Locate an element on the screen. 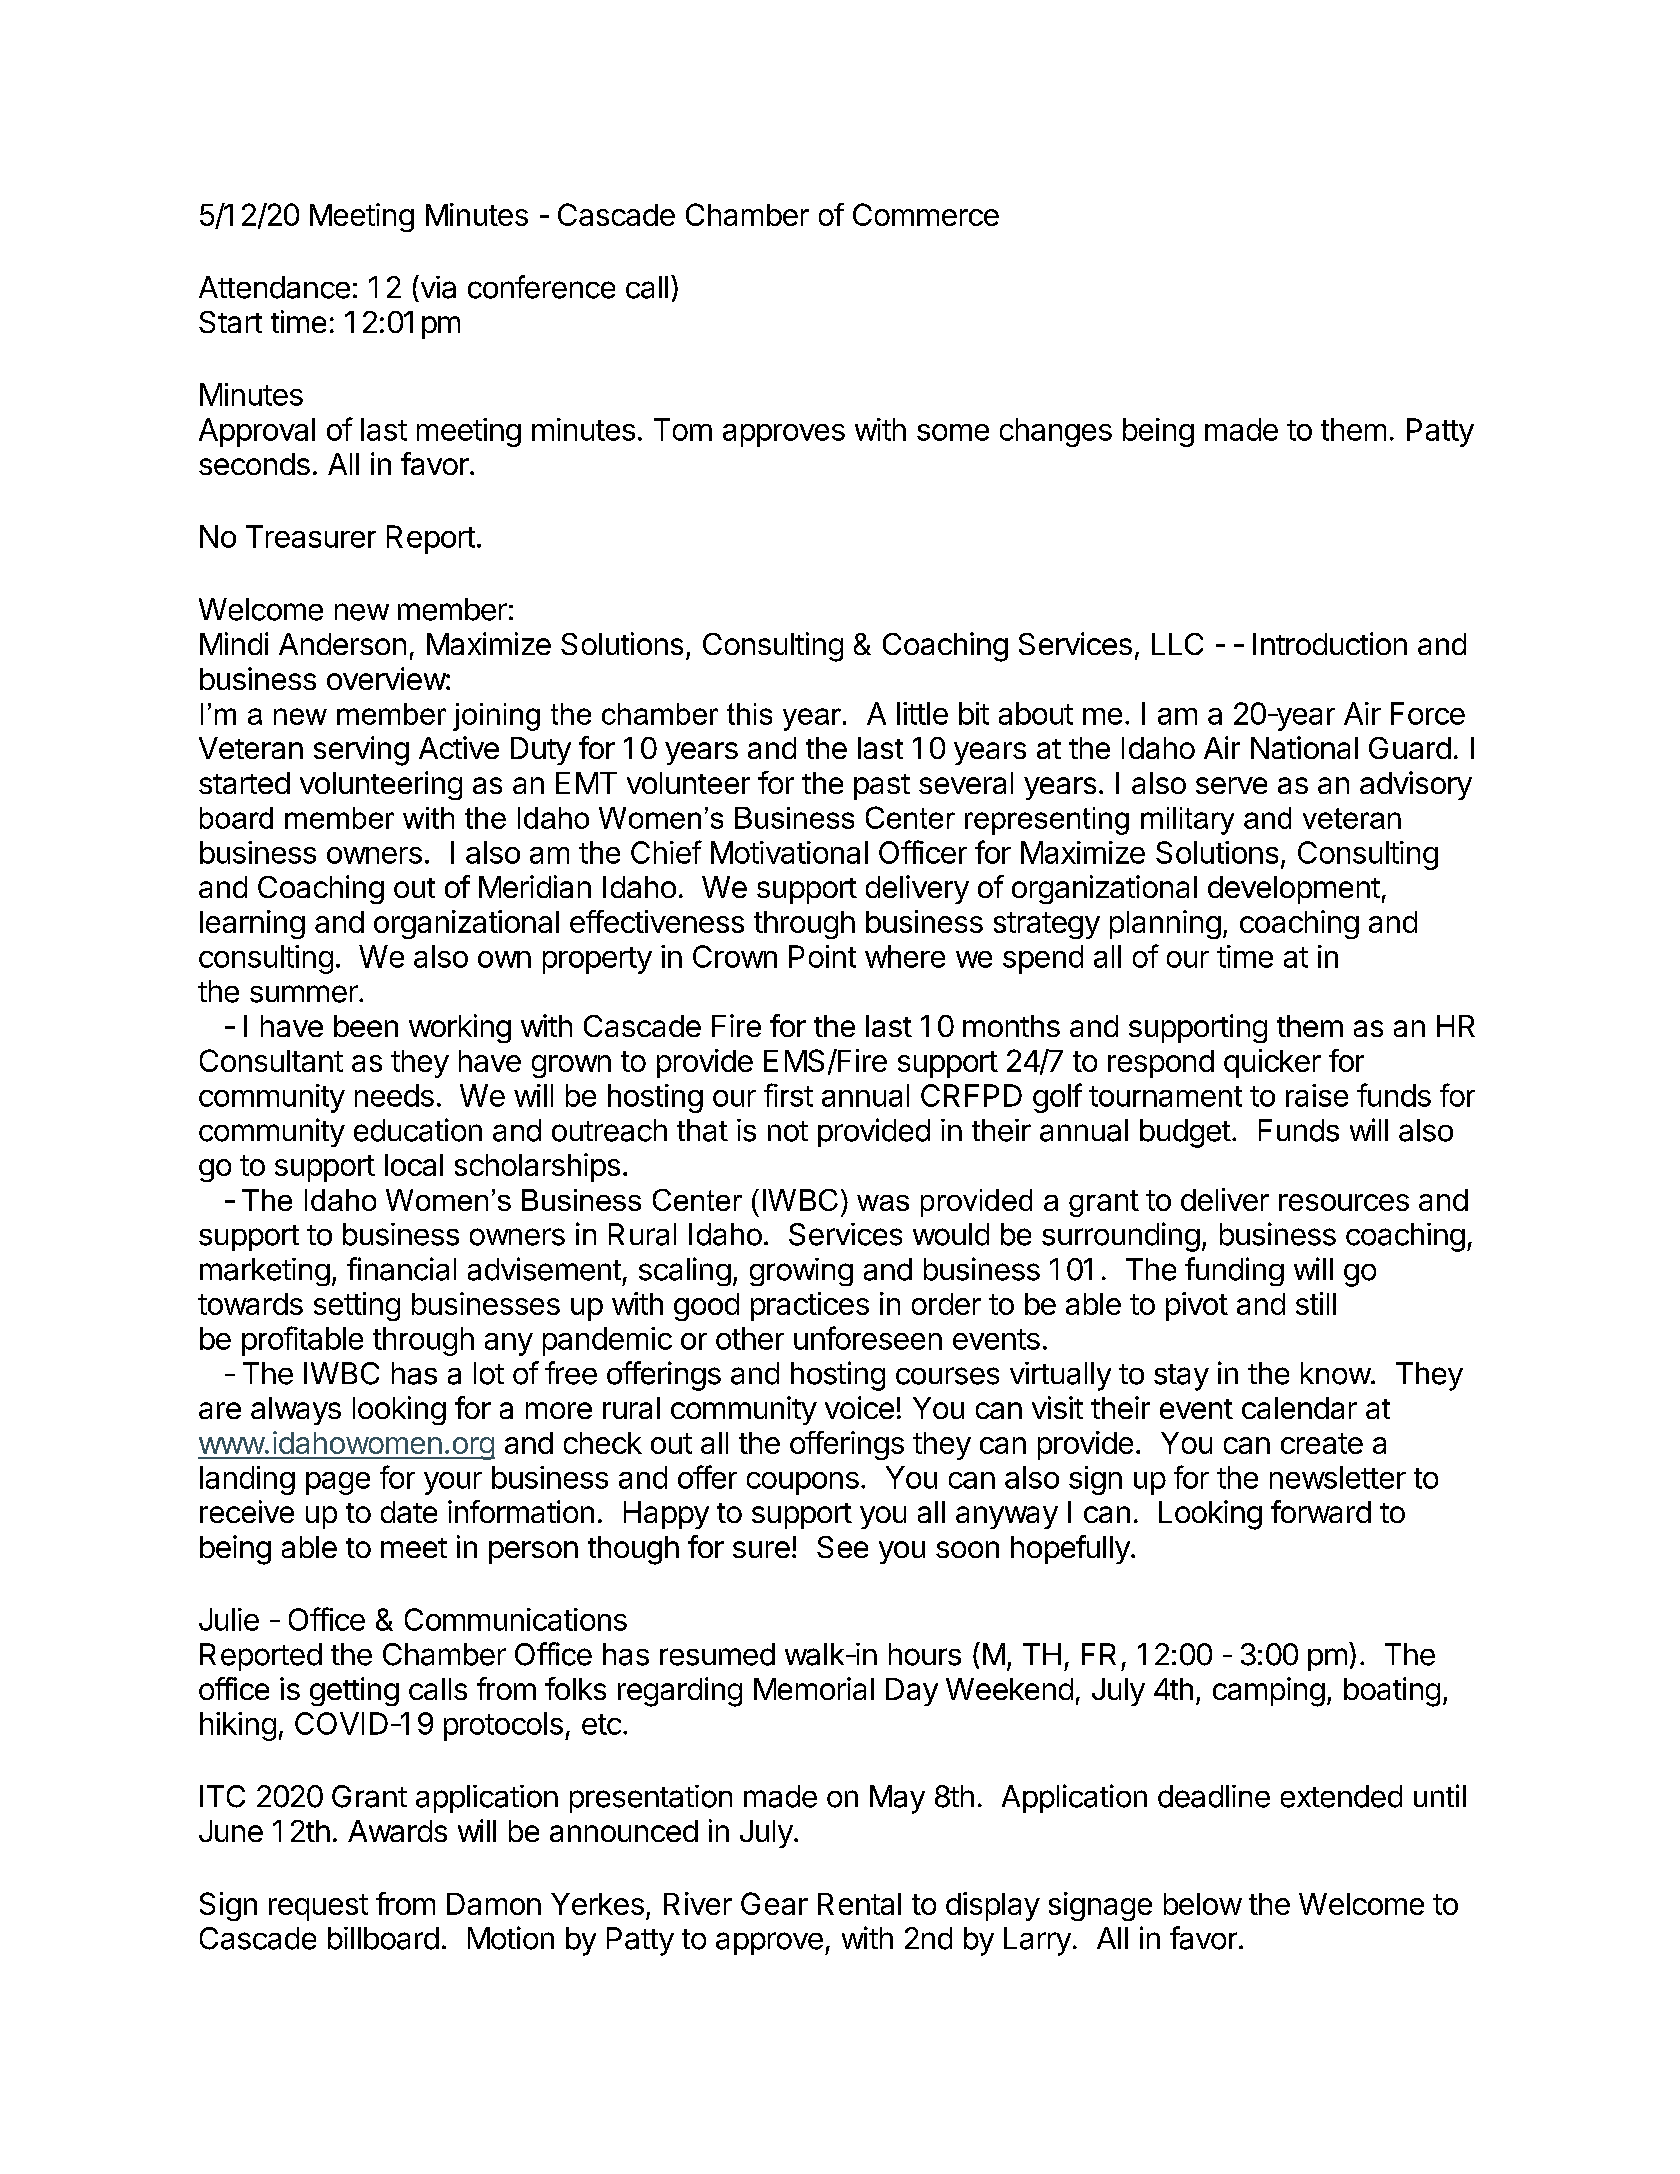 The width and height of the screenshot is (1680, 2174). changes is located at coordinates (1056, 432).
